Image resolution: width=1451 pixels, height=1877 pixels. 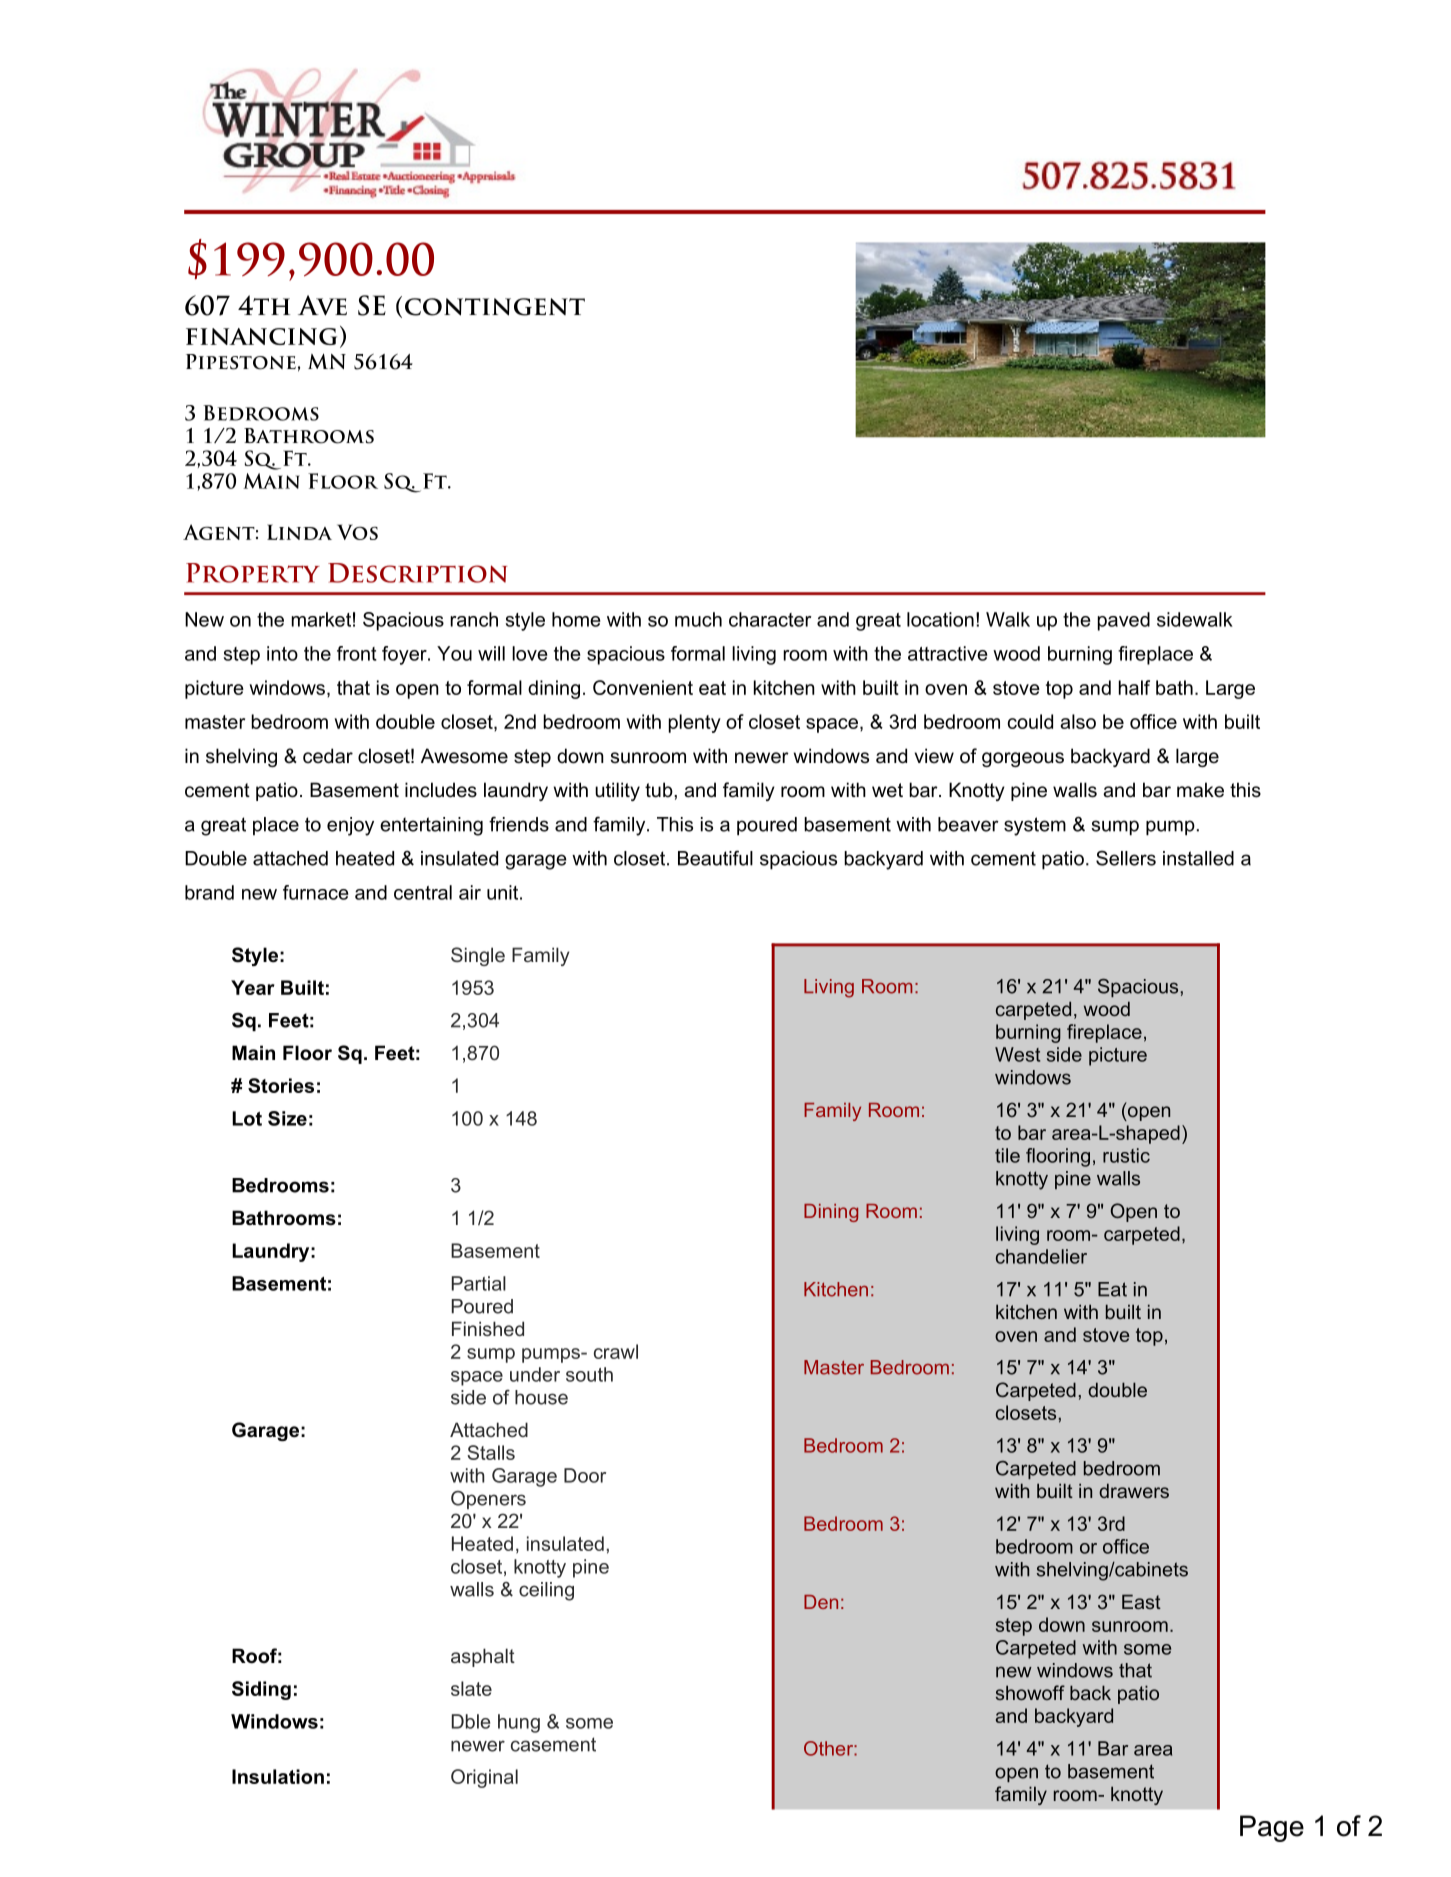 I want to click on south, so click(x=589, y=1374).
